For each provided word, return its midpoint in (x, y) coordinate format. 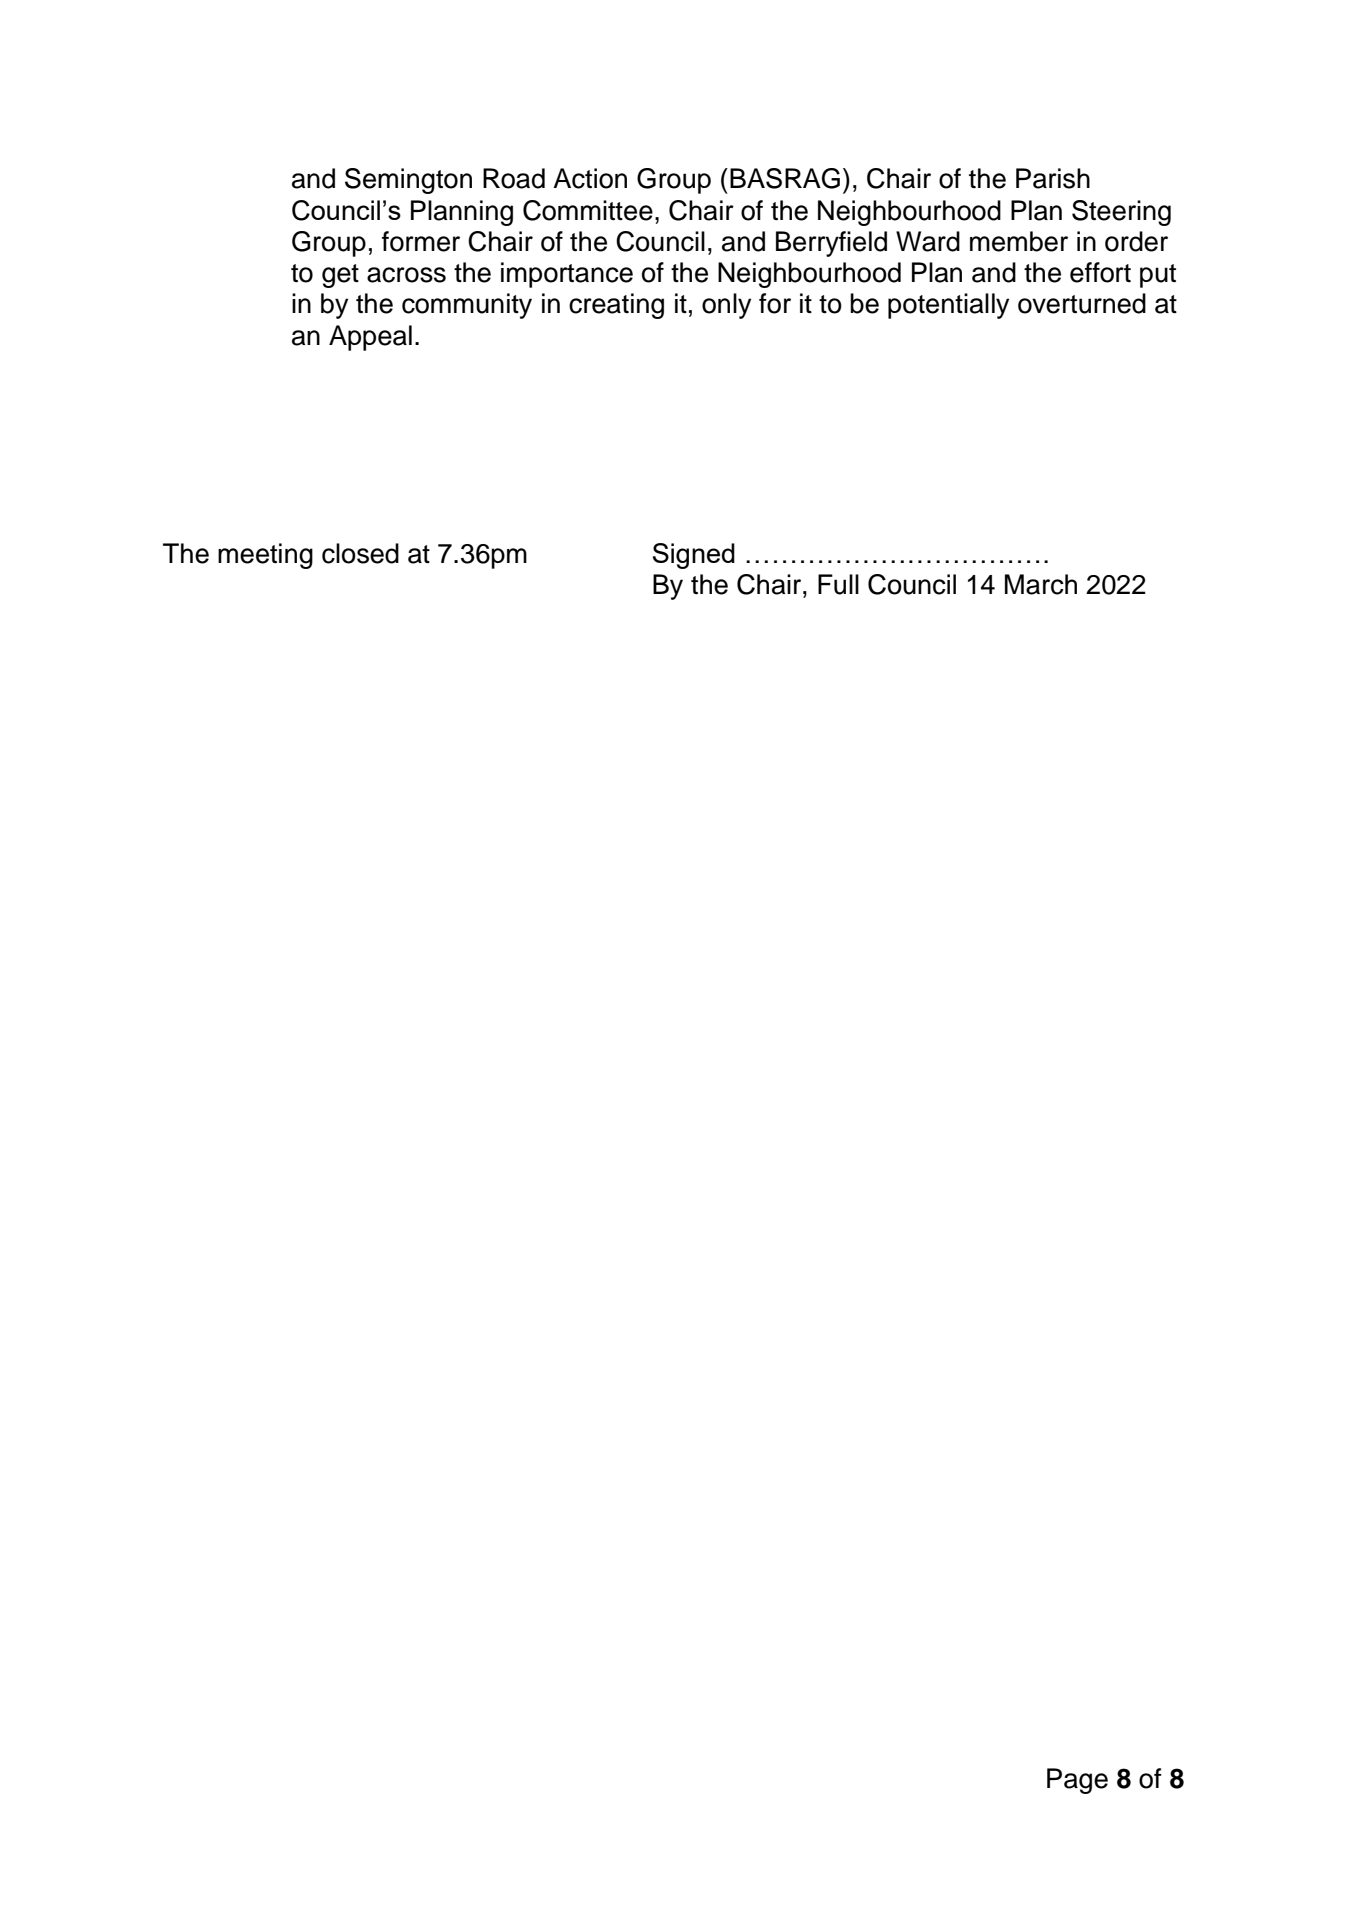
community (467, 306)
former (421, 241)
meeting (265, 556)
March (1041, 584)
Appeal (370, 338)
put (1158, 276)
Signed (694, 556)
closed (360, 553)
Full (838, 584)
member (1019, 241)
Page (1077, 1781)
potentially (948, 306)
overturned (1082, 303)
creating (616, 306)
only (726, 306)
